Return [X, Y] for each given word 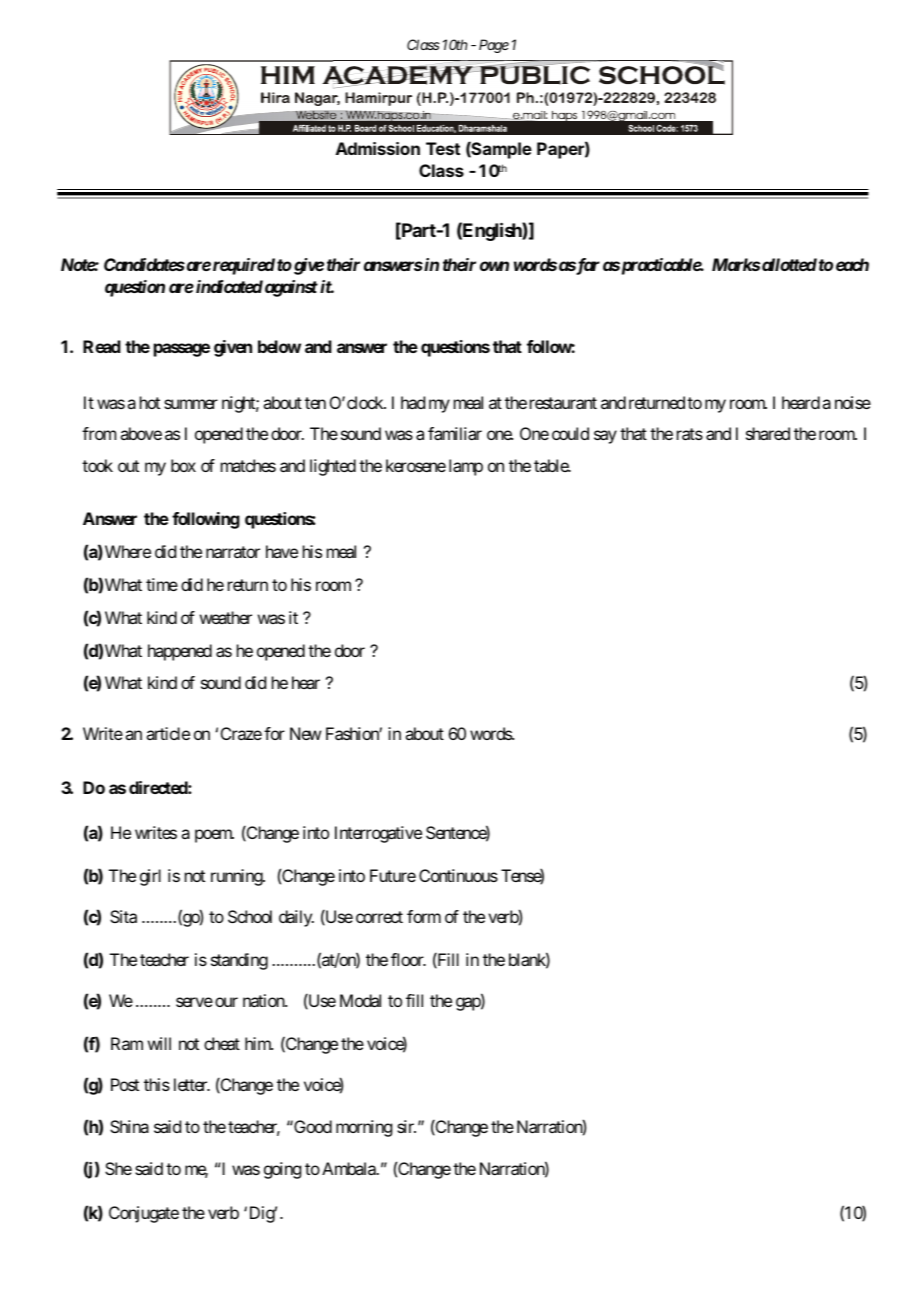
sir [406, 1126]
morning [364, 1128]
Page [494, 46]
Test [443, 148]
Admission [378, 148]
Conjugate [144, 1214]
